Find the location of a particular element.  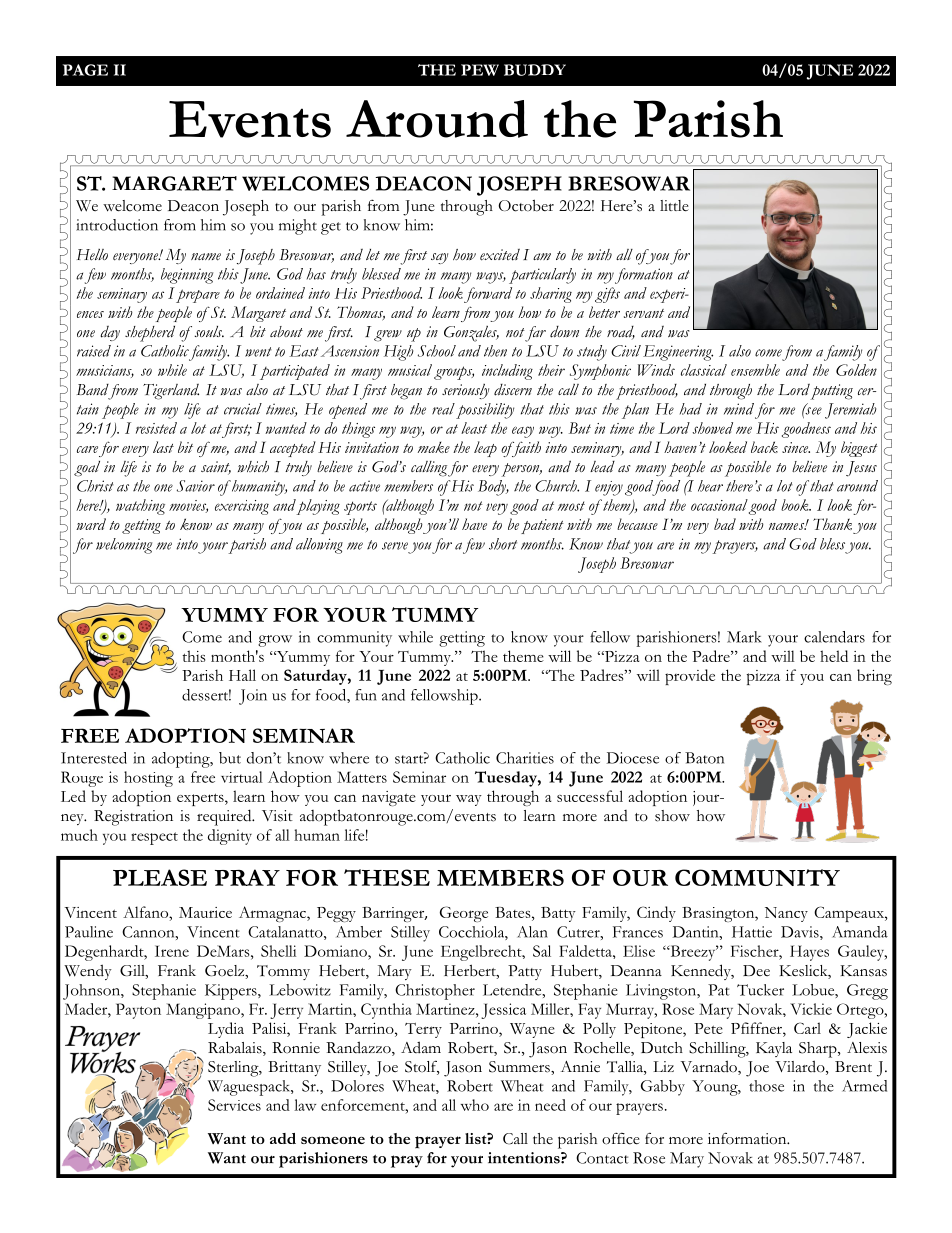

little is located at coordinates (674, 206).
